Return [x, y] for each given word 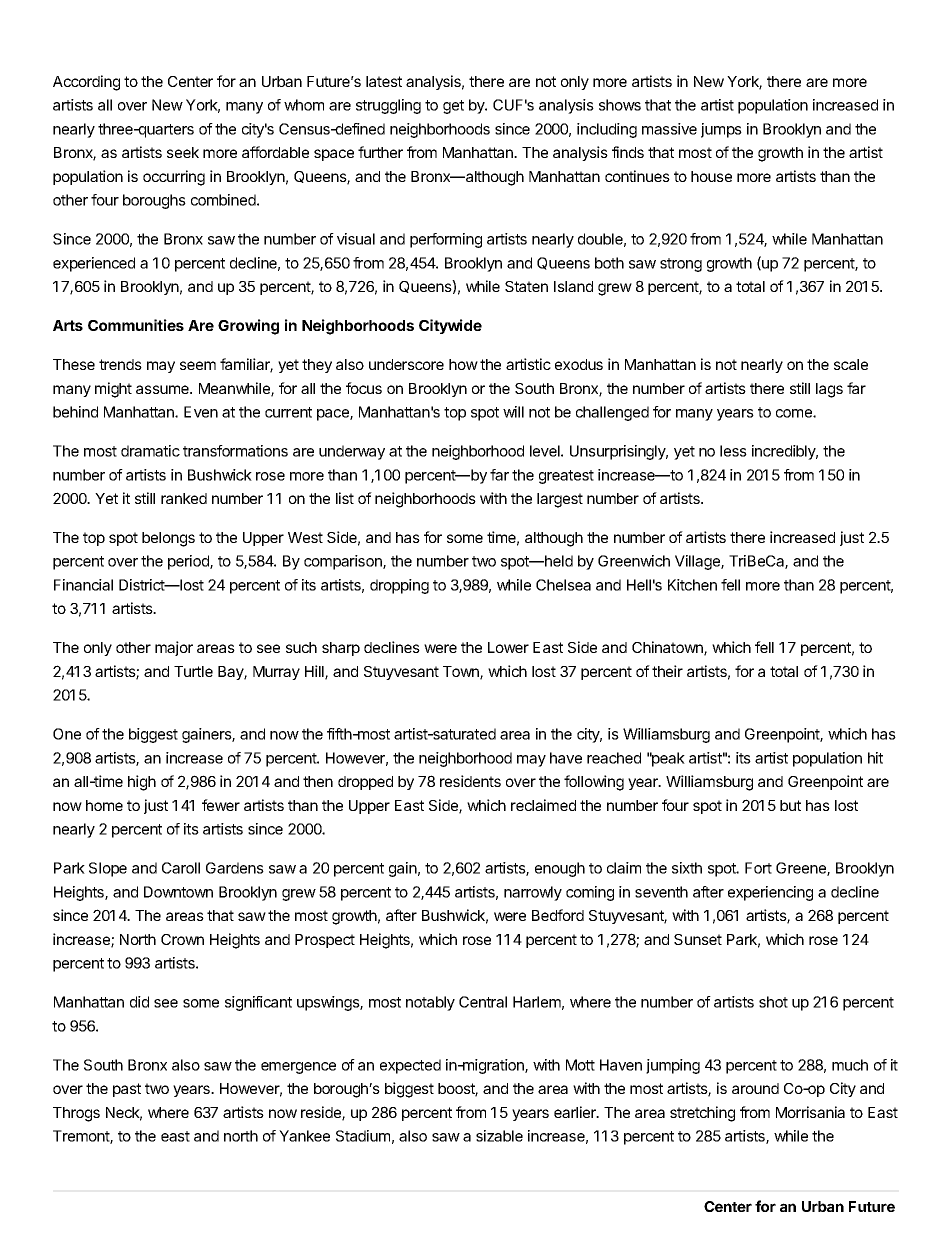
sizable [499, 1136]
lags [829, 390]
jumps [721, 130]
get [453, 107]
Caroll [181, 868]
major [174, 648]
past [127, 1090]
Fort [758, 868]
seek [183, 152]
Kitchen [692, 585]
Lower [508, 647]
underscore [406, 364]
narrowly [533, 893]
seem [198, 365]
